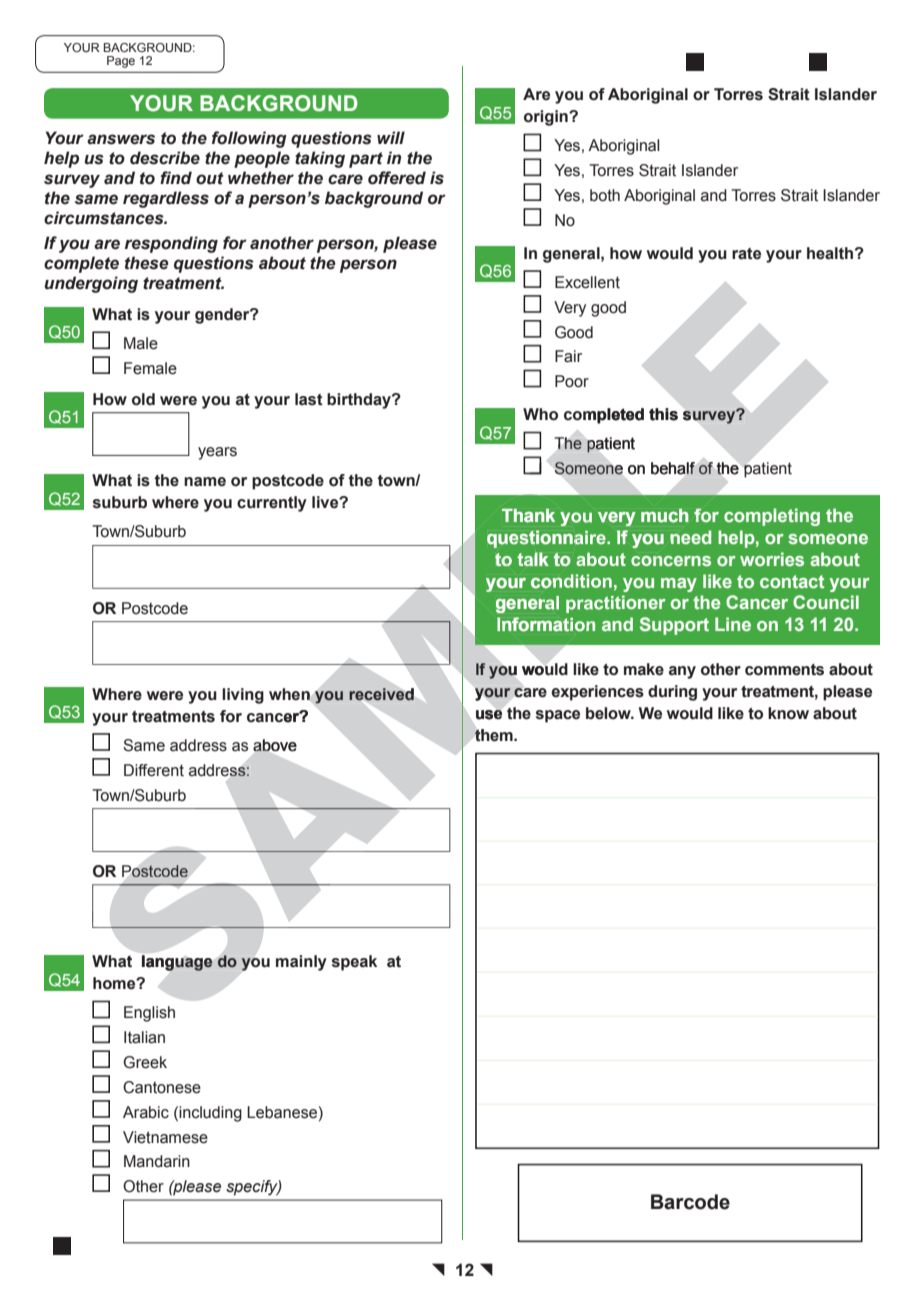 The width and height of the image is (924, 1308). What do you see at coordinates (391, 137) in the image?
I see `will` at bounding box center [391, 137].
